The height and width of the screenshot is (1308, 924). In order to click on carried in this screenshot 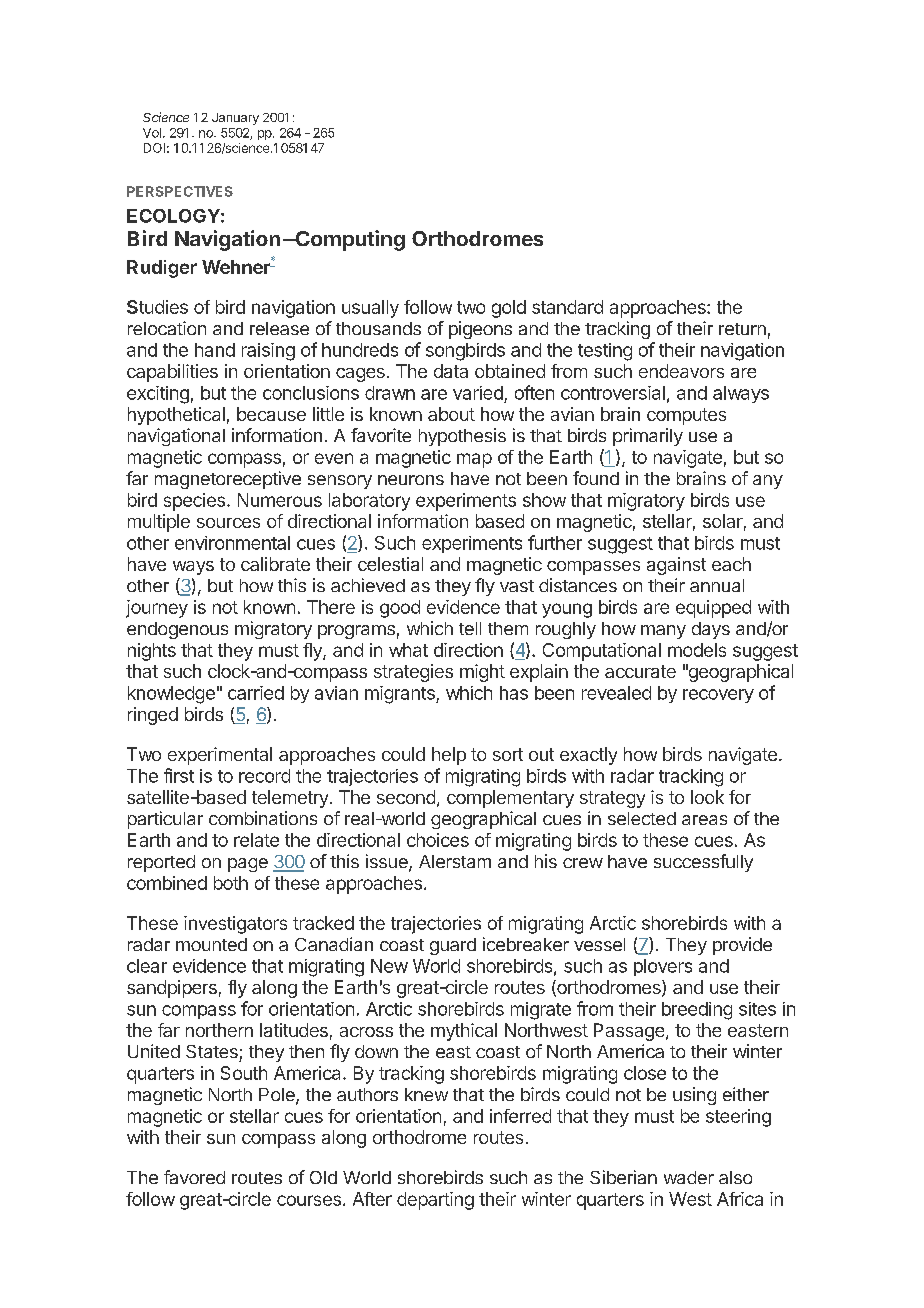, I will do `click(256, 693)`.
